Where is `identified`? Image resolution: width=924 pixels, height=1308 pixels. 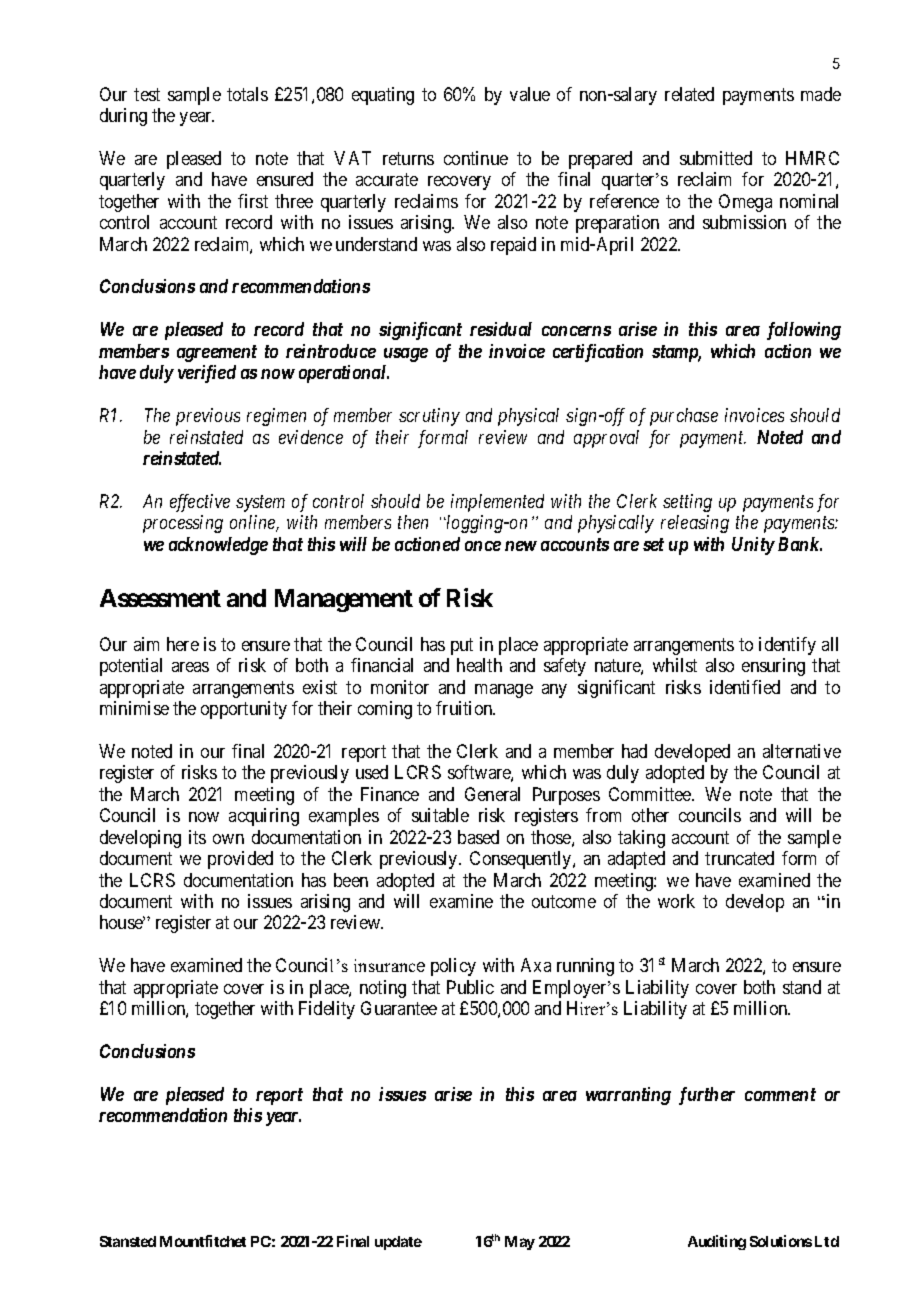 identified is located at coordinates (745, 687).
